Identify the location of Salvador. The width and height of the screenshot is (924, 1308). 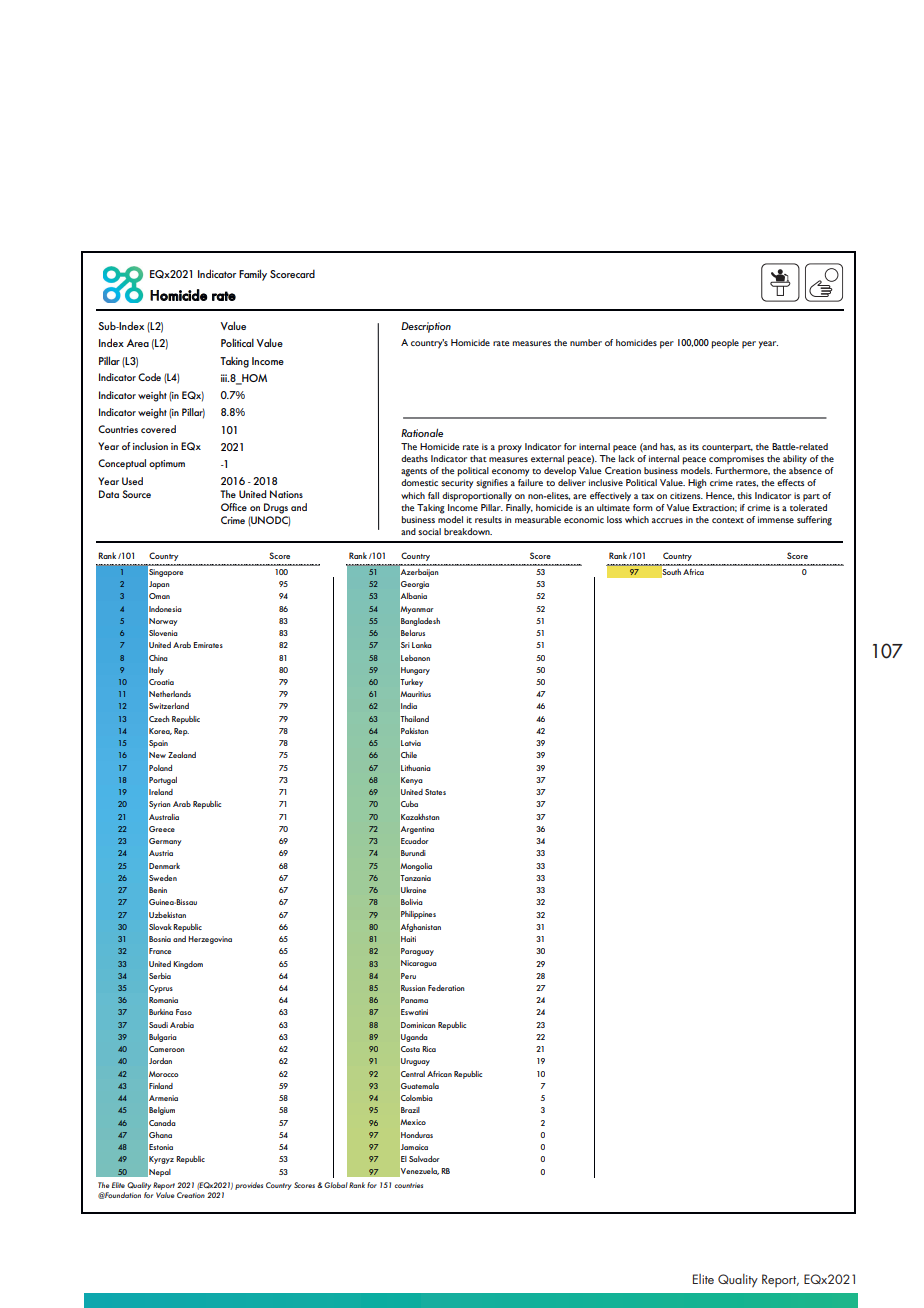
(424, 1159).
